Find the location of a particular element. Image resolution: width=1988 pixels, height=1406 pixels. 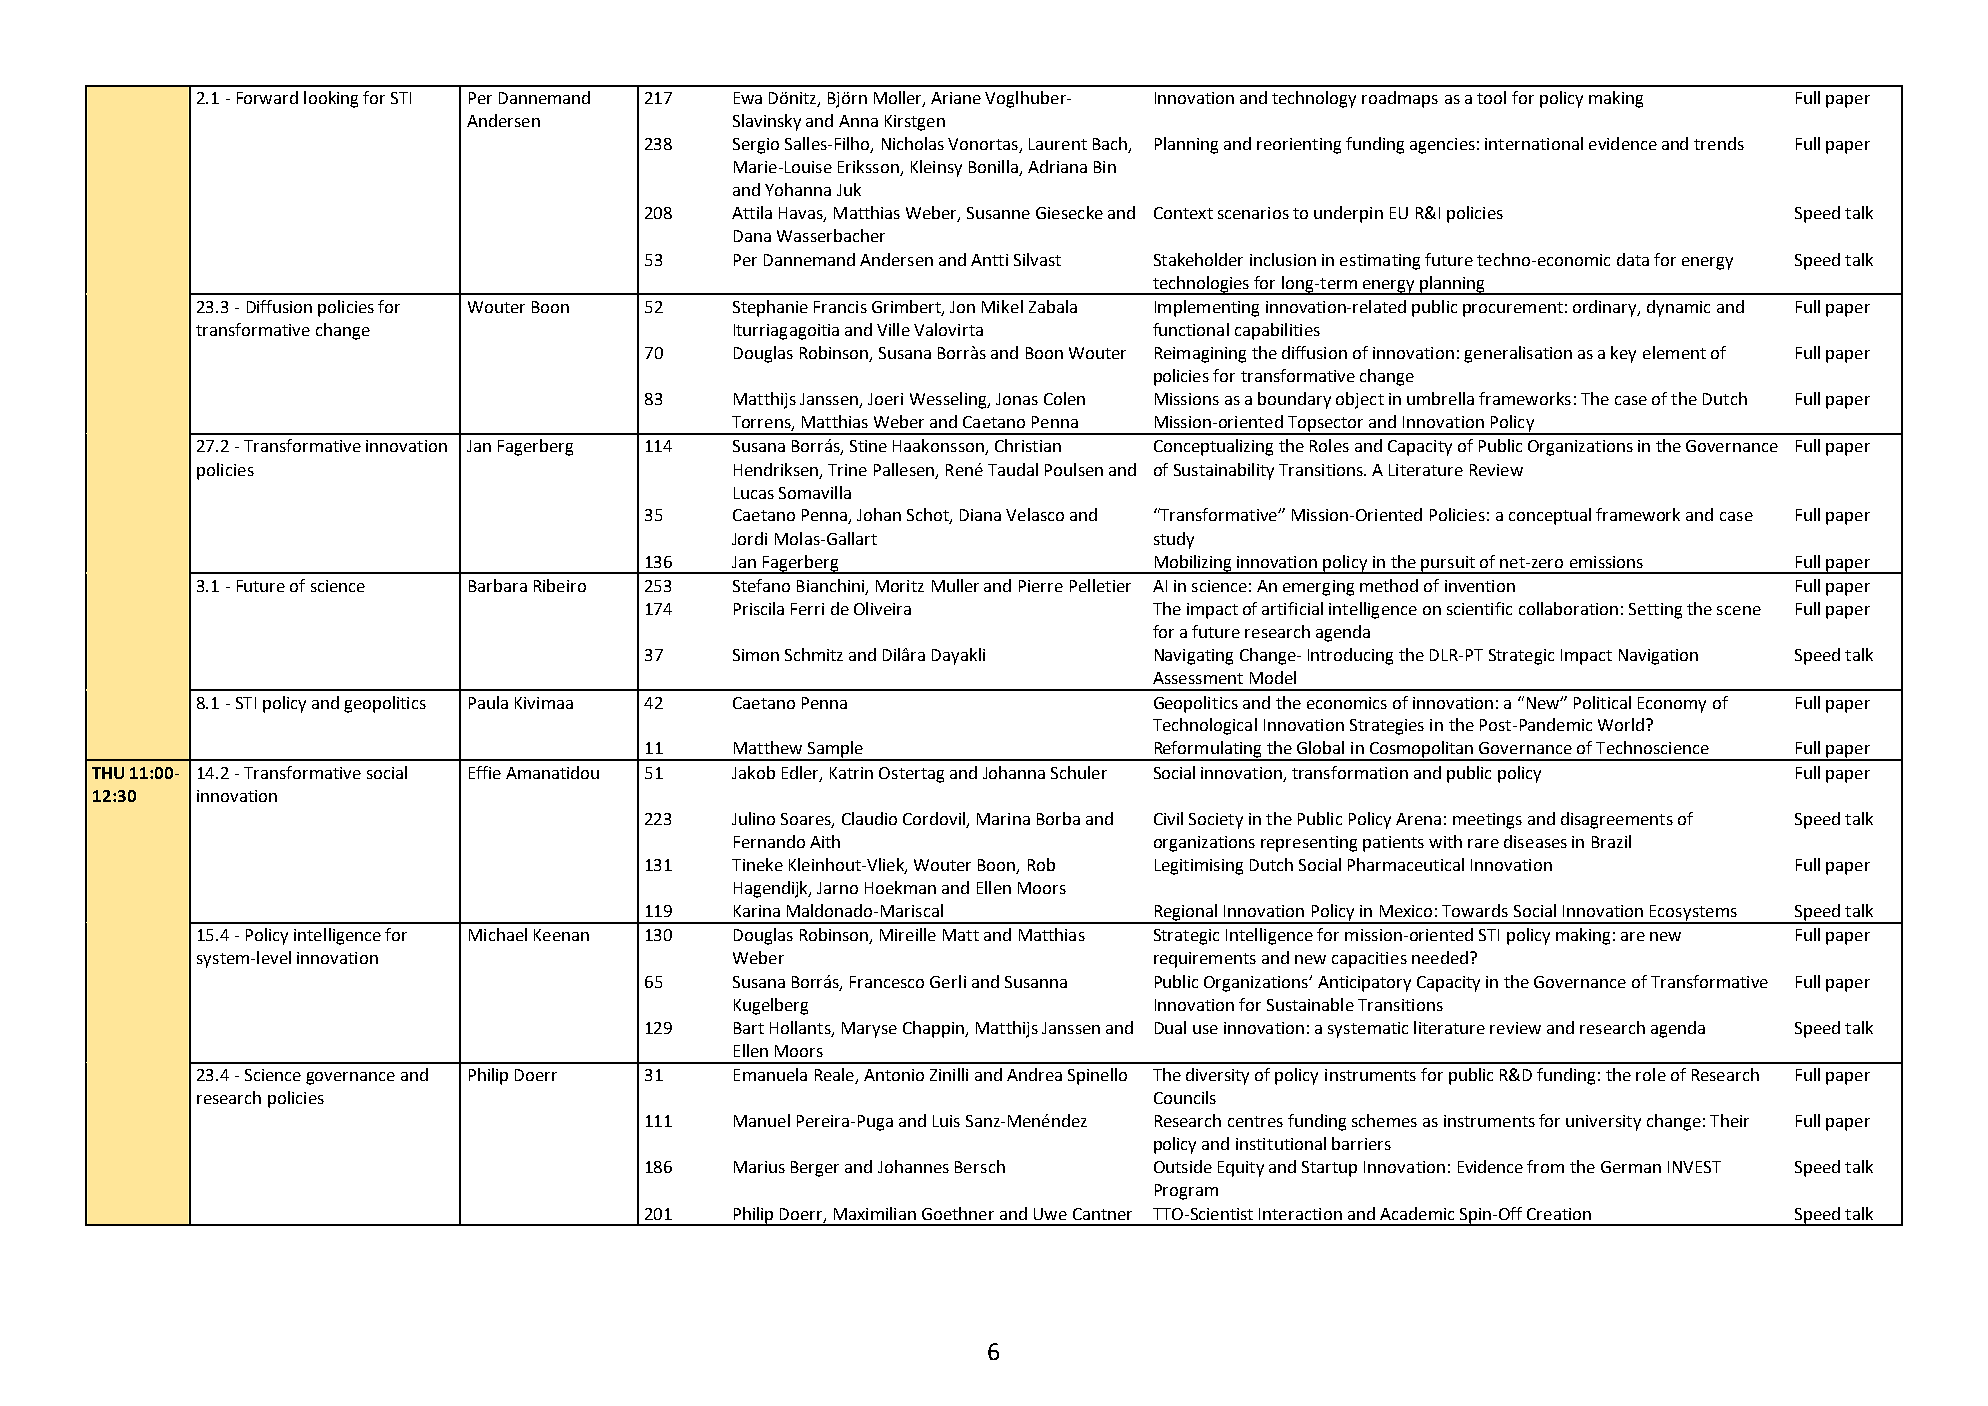

Ville is located at coordinates (893, 329).
